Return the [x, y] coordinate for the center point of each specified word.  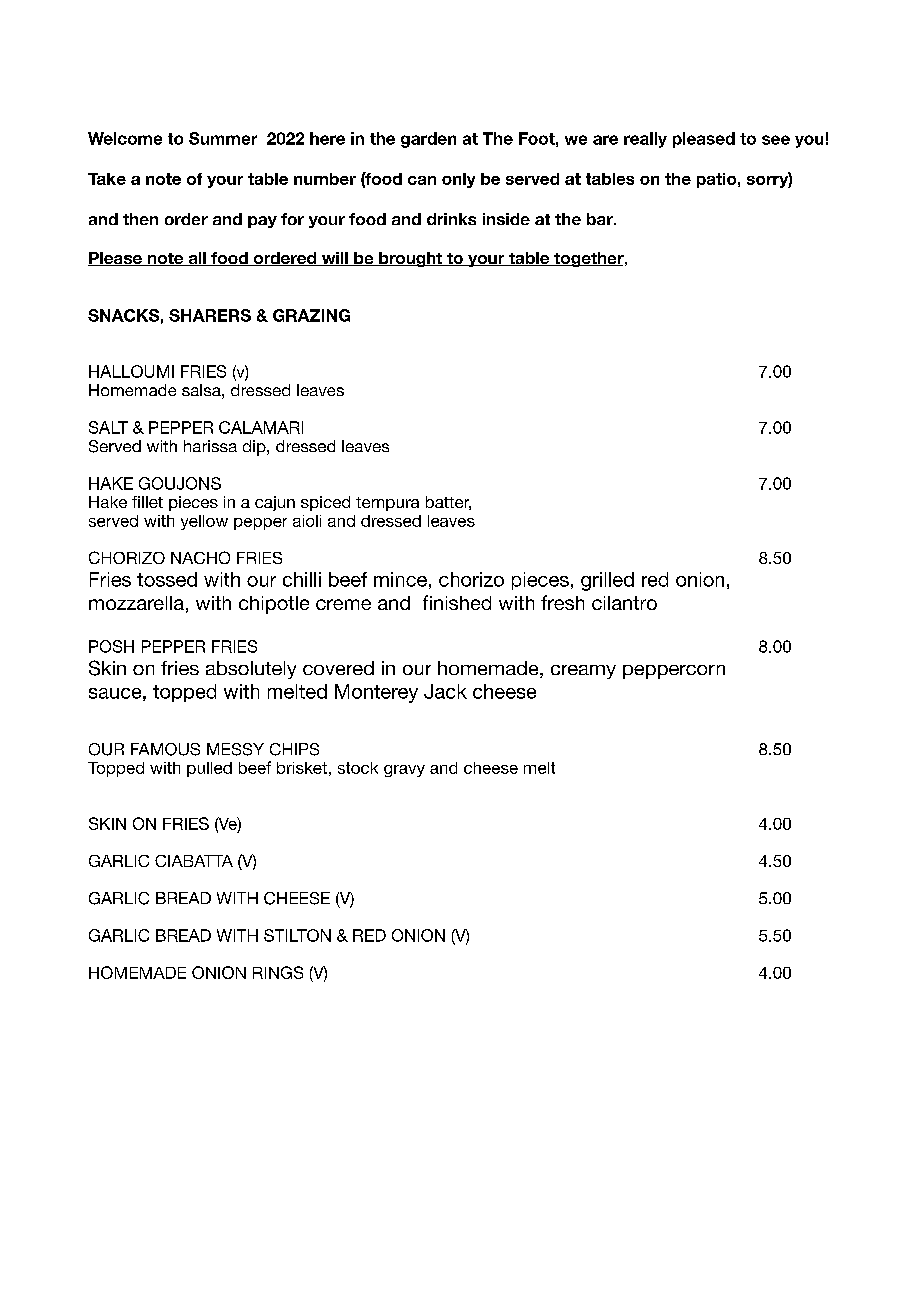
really [645, 140]
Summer [223, 138]
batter [448, 503]
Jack [445, 691]
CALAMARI [261, 427]
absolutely [251, 670]
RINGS [278, 972]
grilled [607, 581]
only [458, 180]
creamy [583, 672]
